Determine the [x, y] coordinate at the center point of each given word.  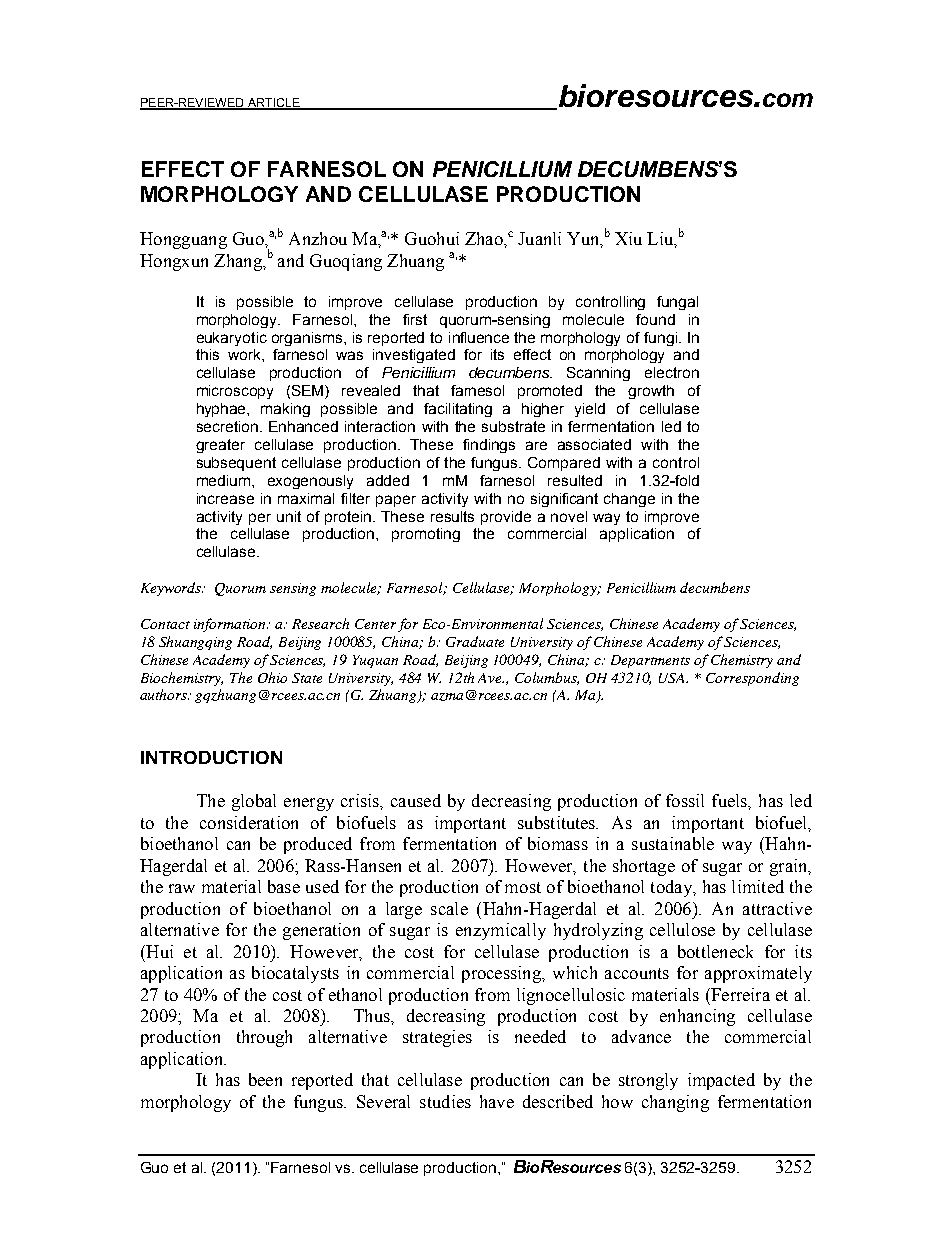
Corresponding [752, 679]
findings [489, 446]
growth [651, 392]
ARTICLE [273, 103]
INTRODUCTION [211, 757]
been [265, 1079]
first [415, 319]
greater [220, 446]
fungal [677, 303]
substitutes [558, 822]
